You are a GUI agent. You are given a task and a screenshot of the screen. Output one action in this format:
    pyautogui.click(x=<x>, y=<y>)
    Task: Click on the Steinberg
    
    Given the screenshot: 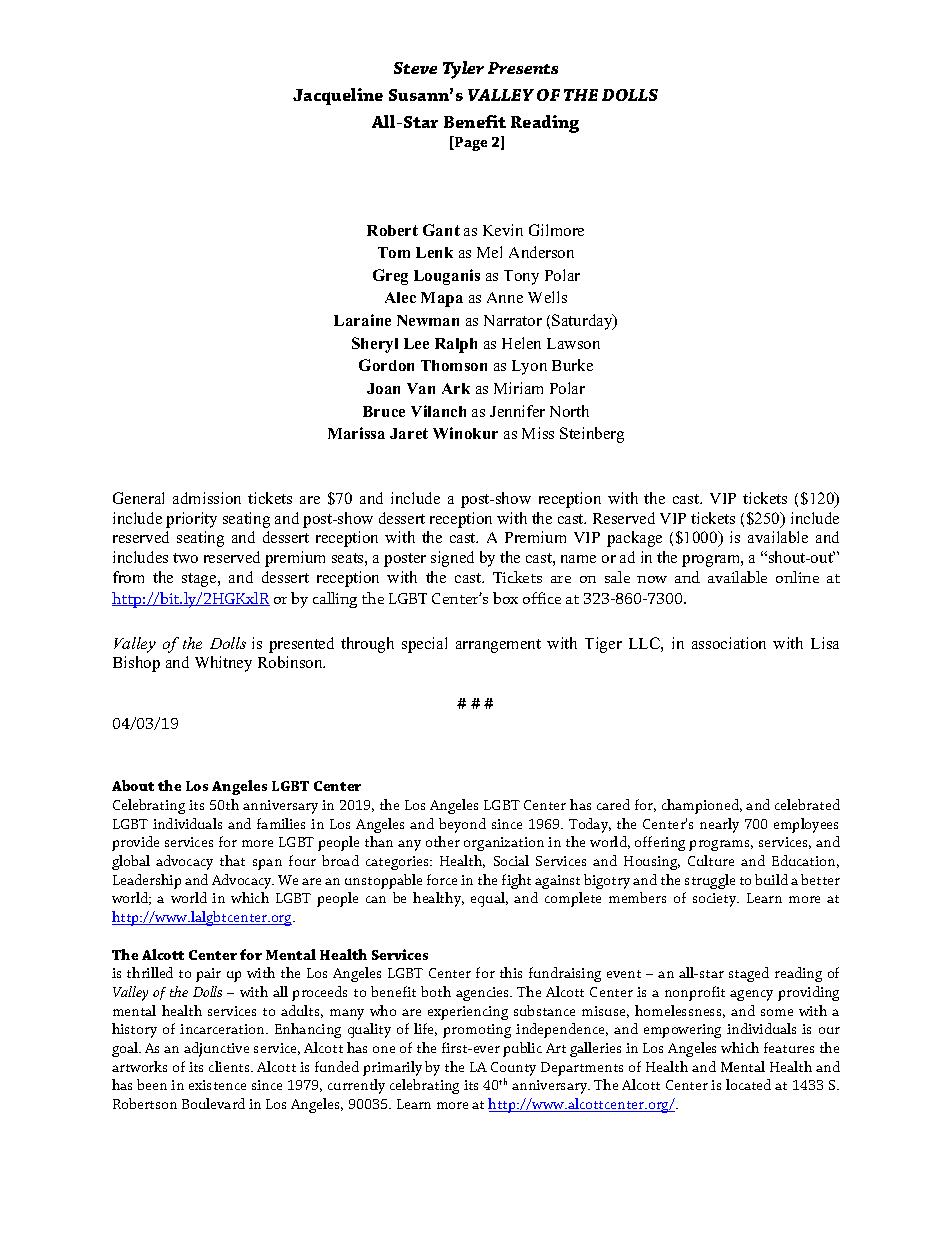 What is the action you would take?
    pyautogui.click(x=592, y=435)
